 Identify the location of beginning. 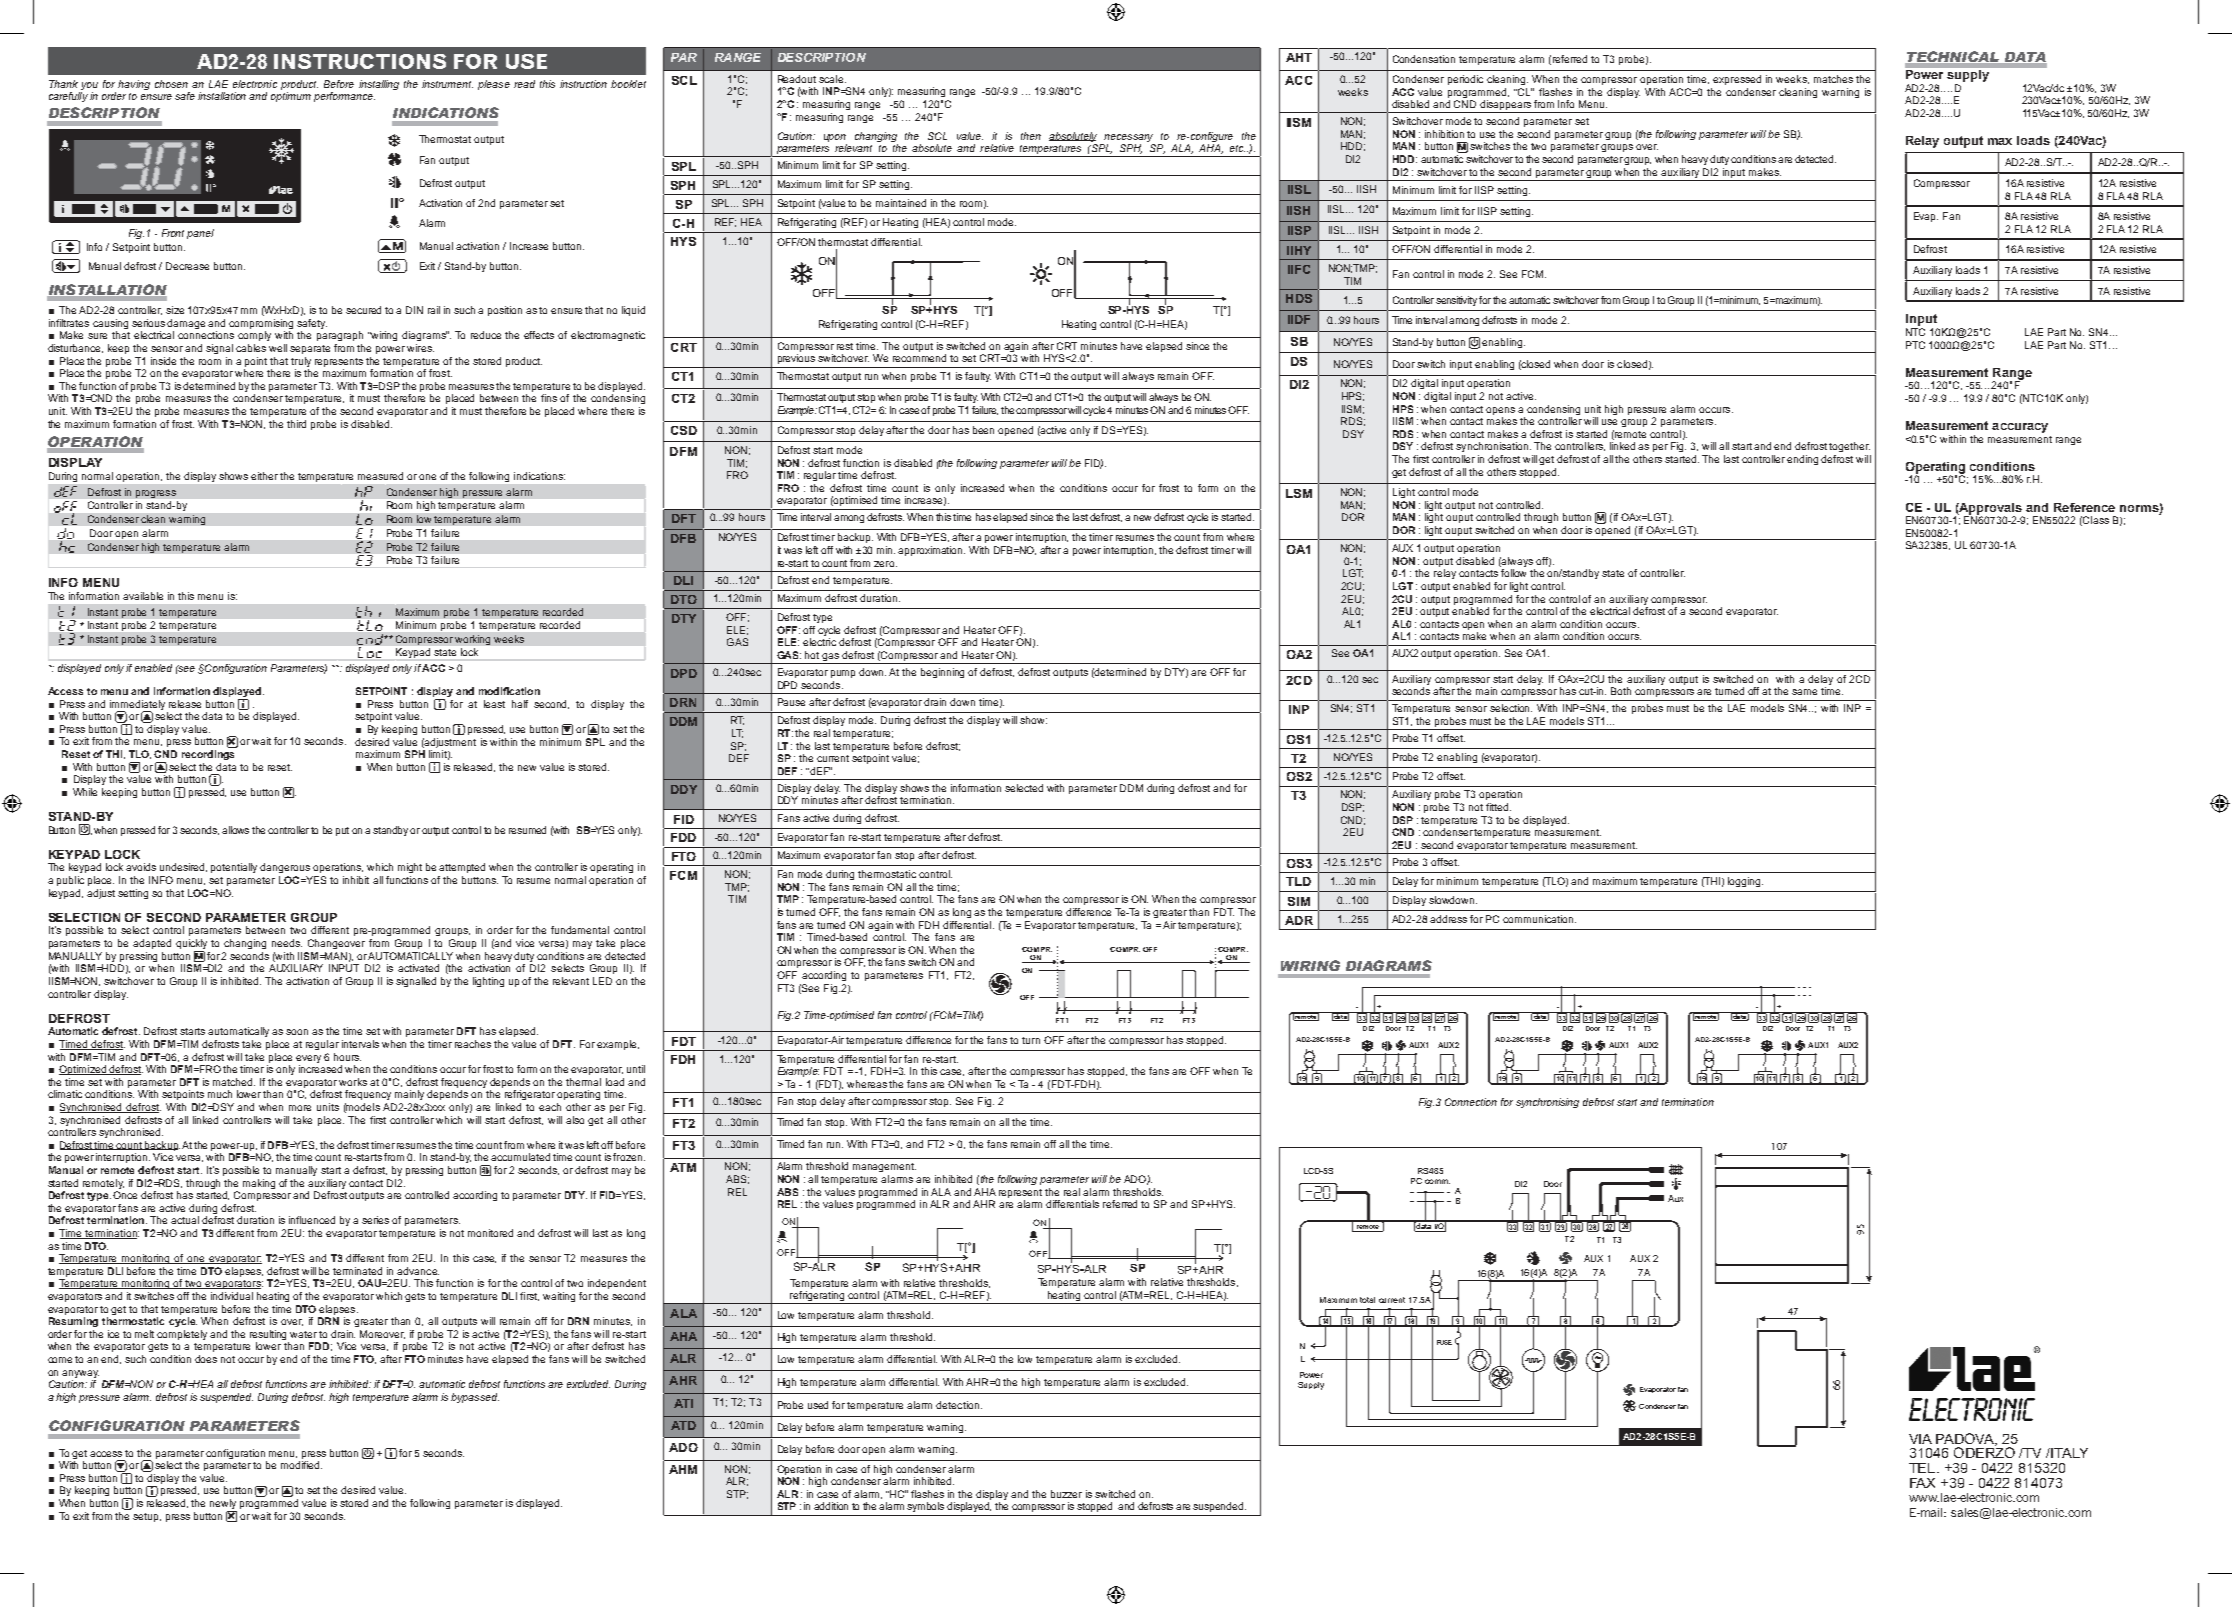
(942, 673).
